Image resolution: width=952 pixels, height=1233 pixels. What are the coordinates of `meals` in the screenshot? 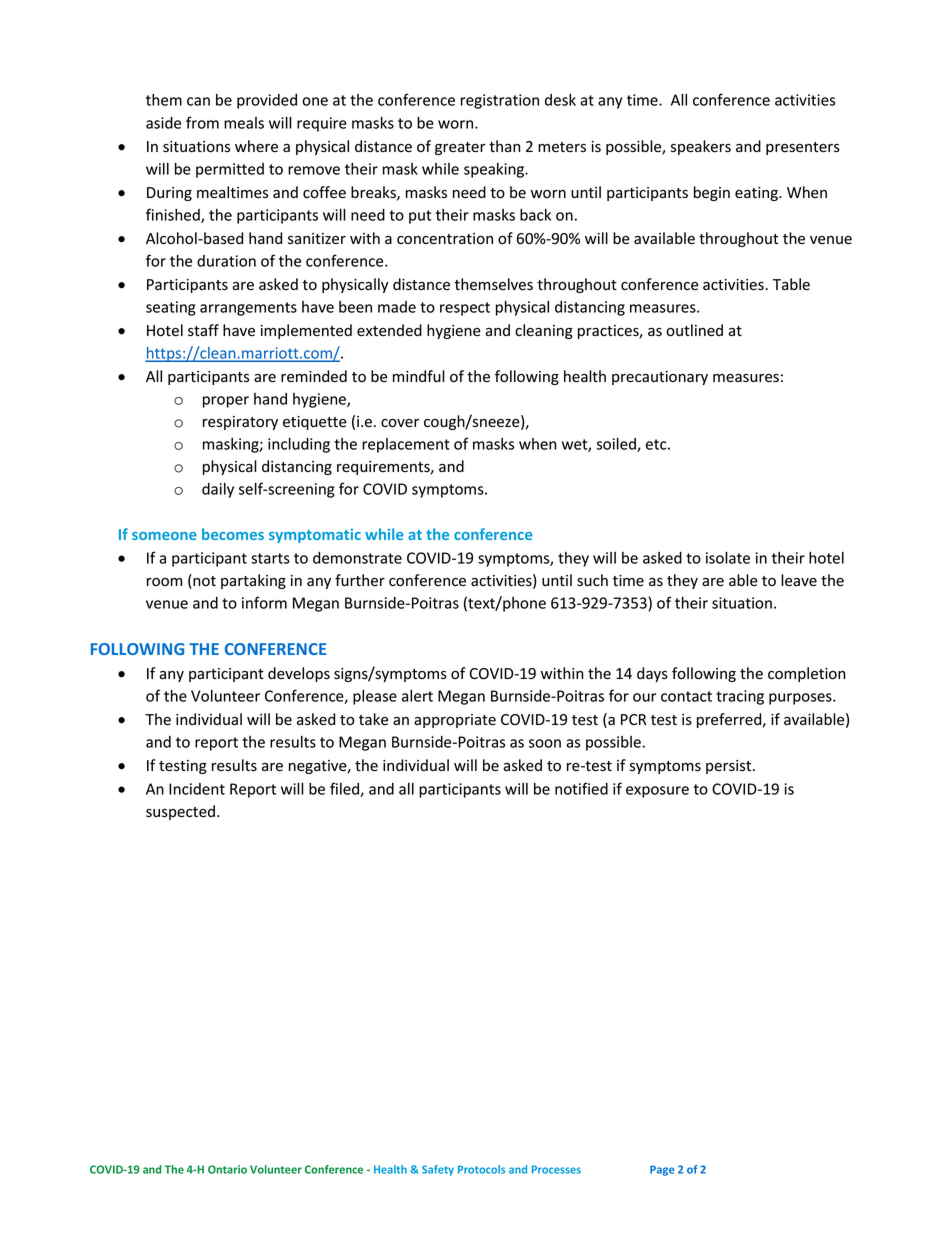 It's located at (244, 123).
